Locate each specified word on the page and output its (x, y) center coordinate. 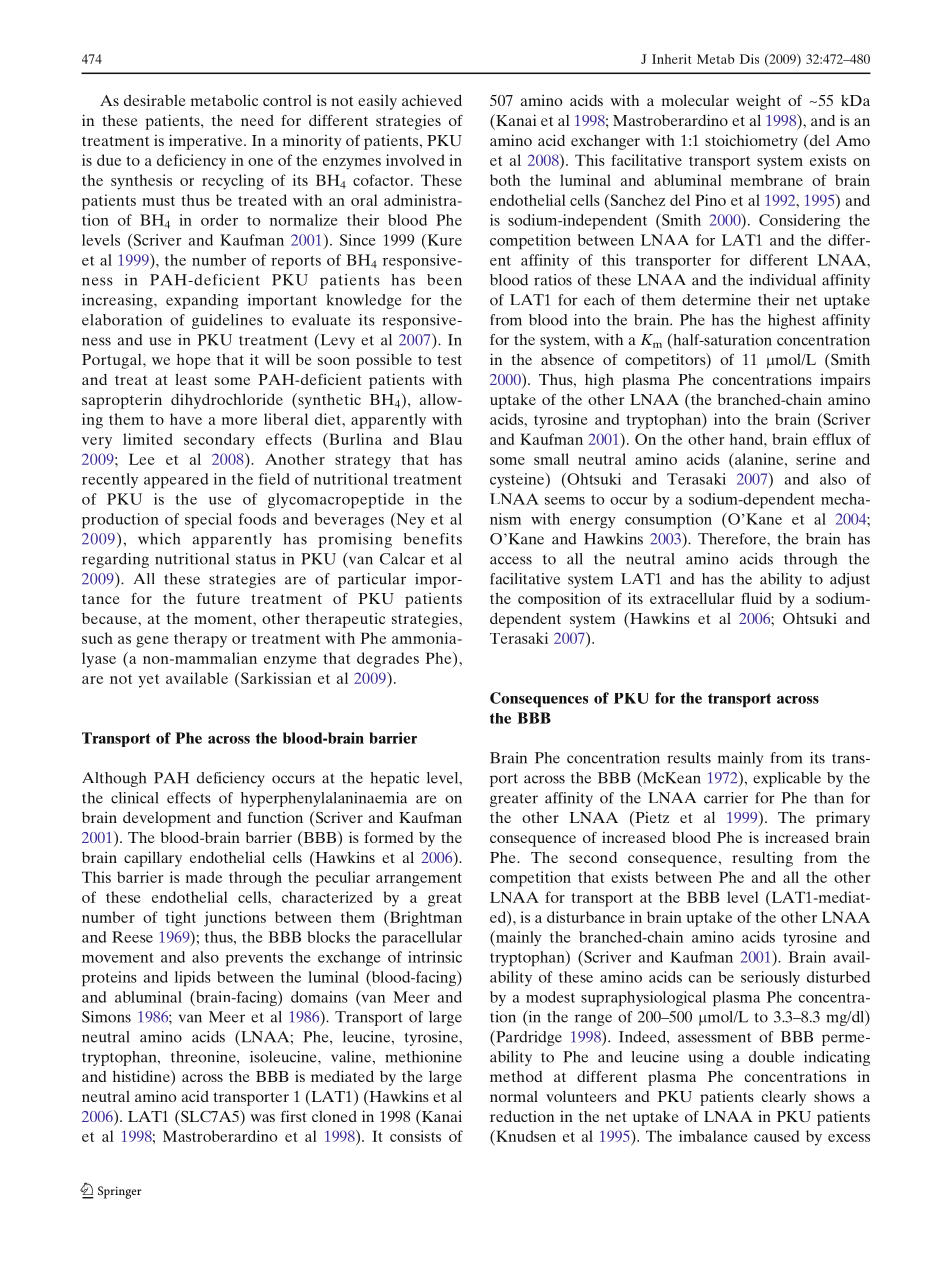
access (511, 560)
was (262, 1118)
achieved (432, 100)
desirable (155, 100)
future (218, 598)
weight (758, 102)
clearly (784, 1098)
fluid (756, 598)
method (516, 1076)
